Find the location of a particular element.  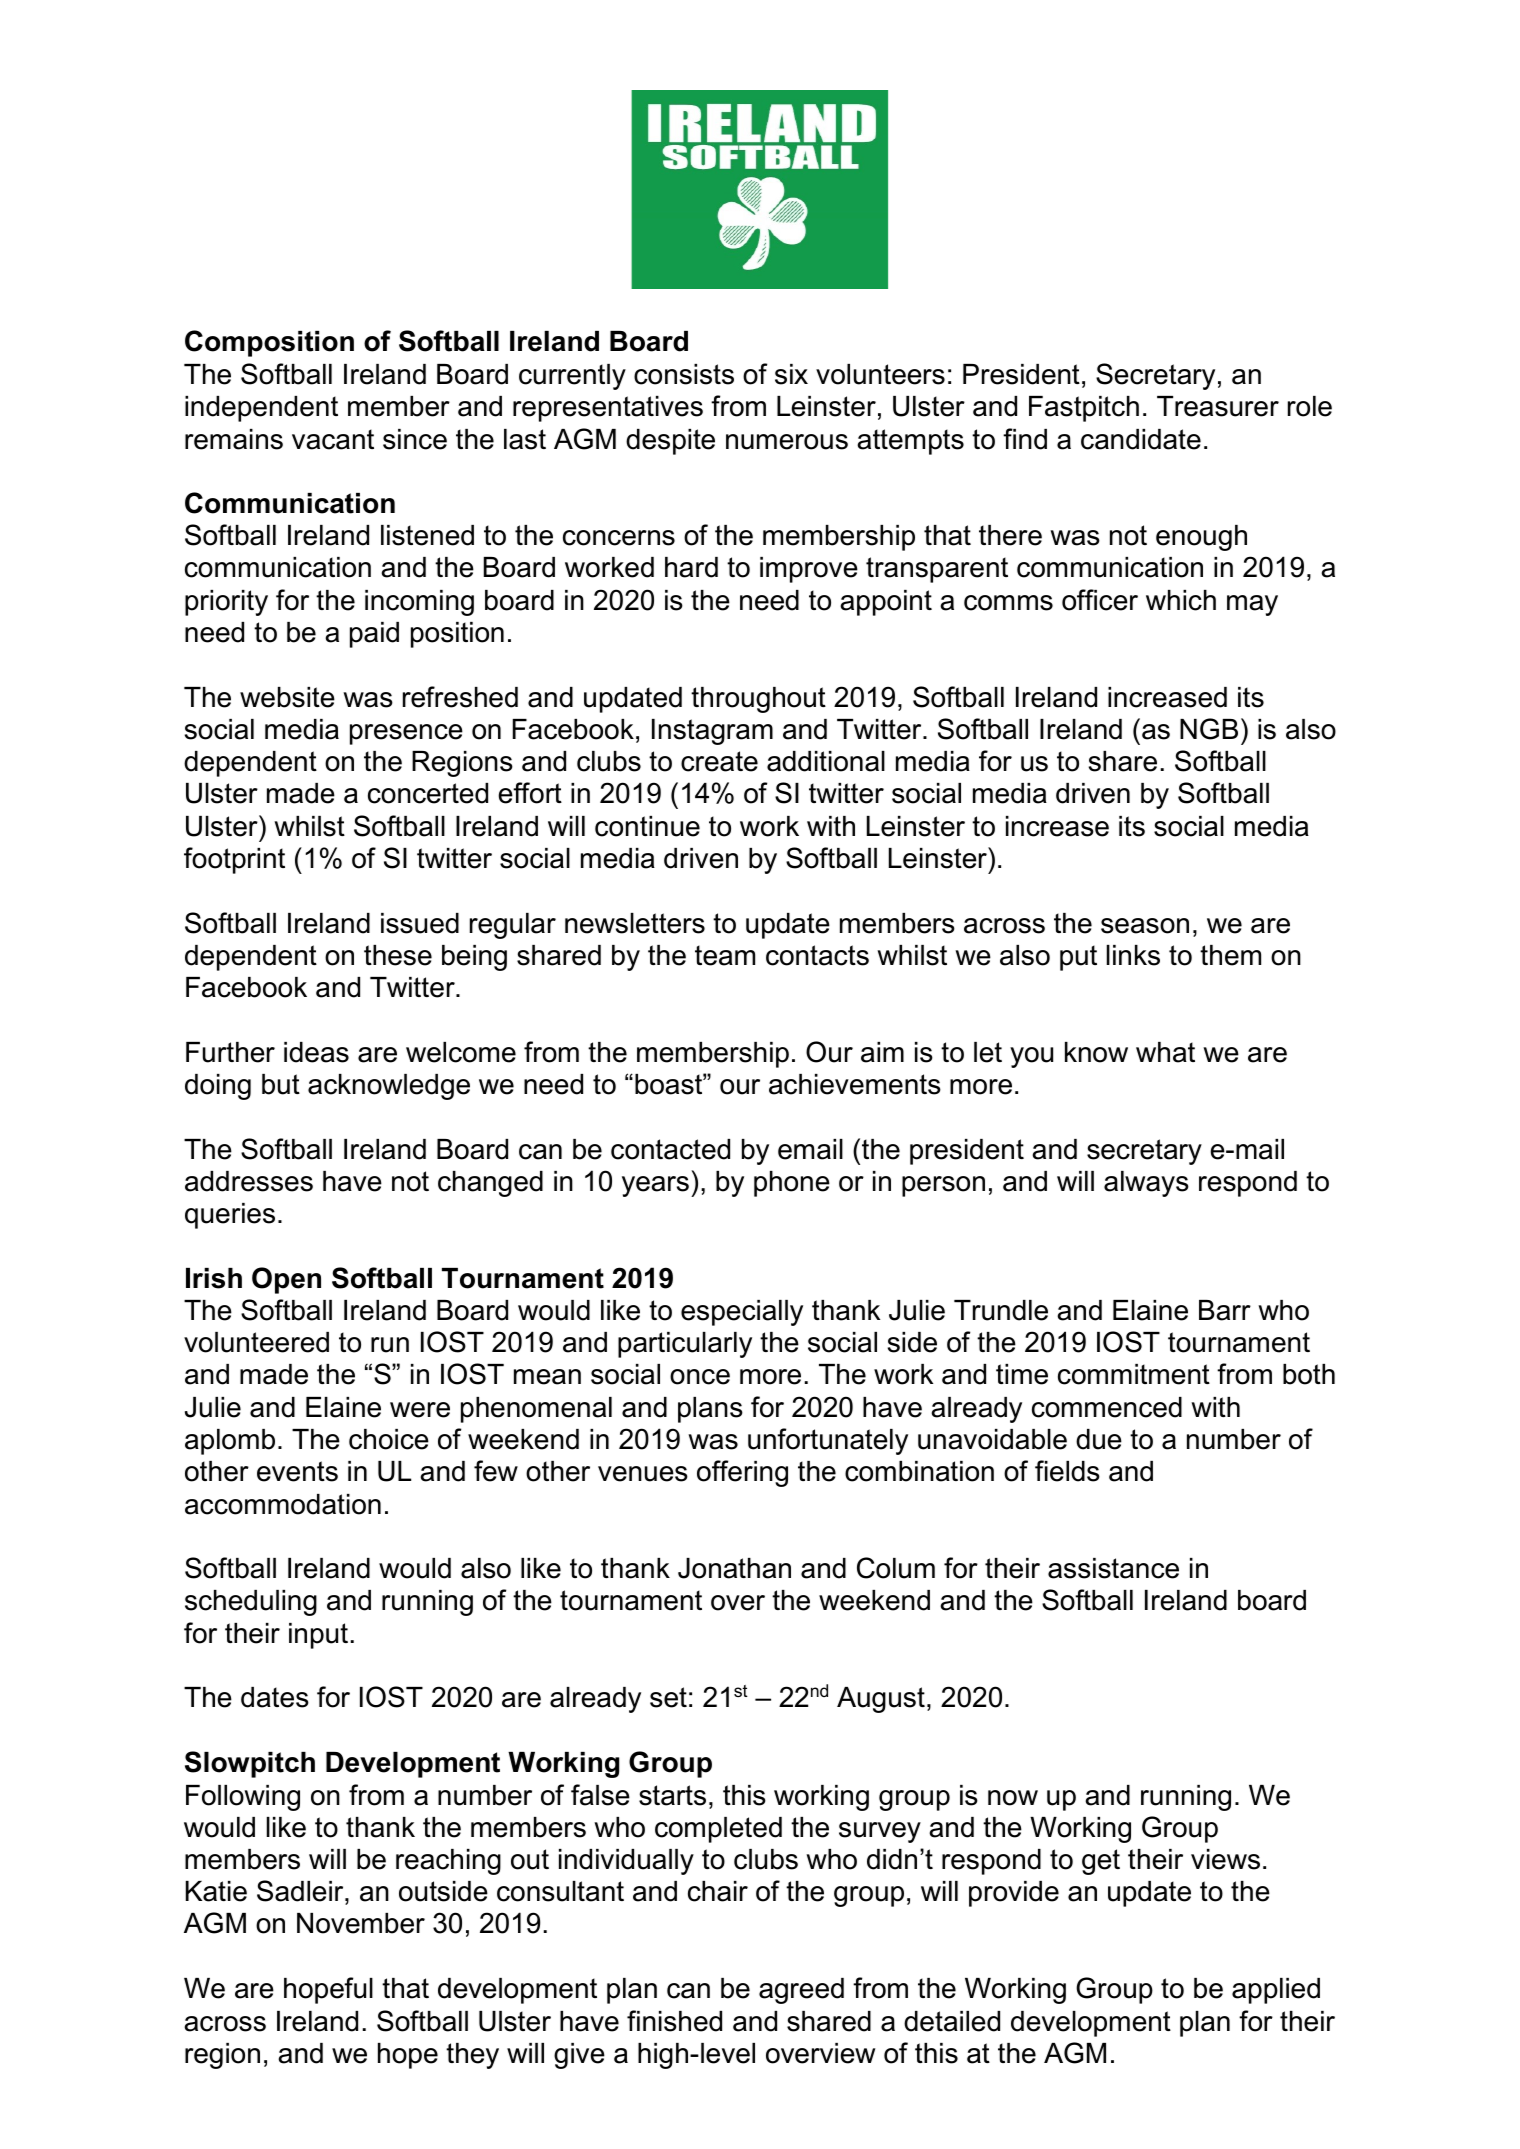

numerous is located at coordinates (787, 442).
